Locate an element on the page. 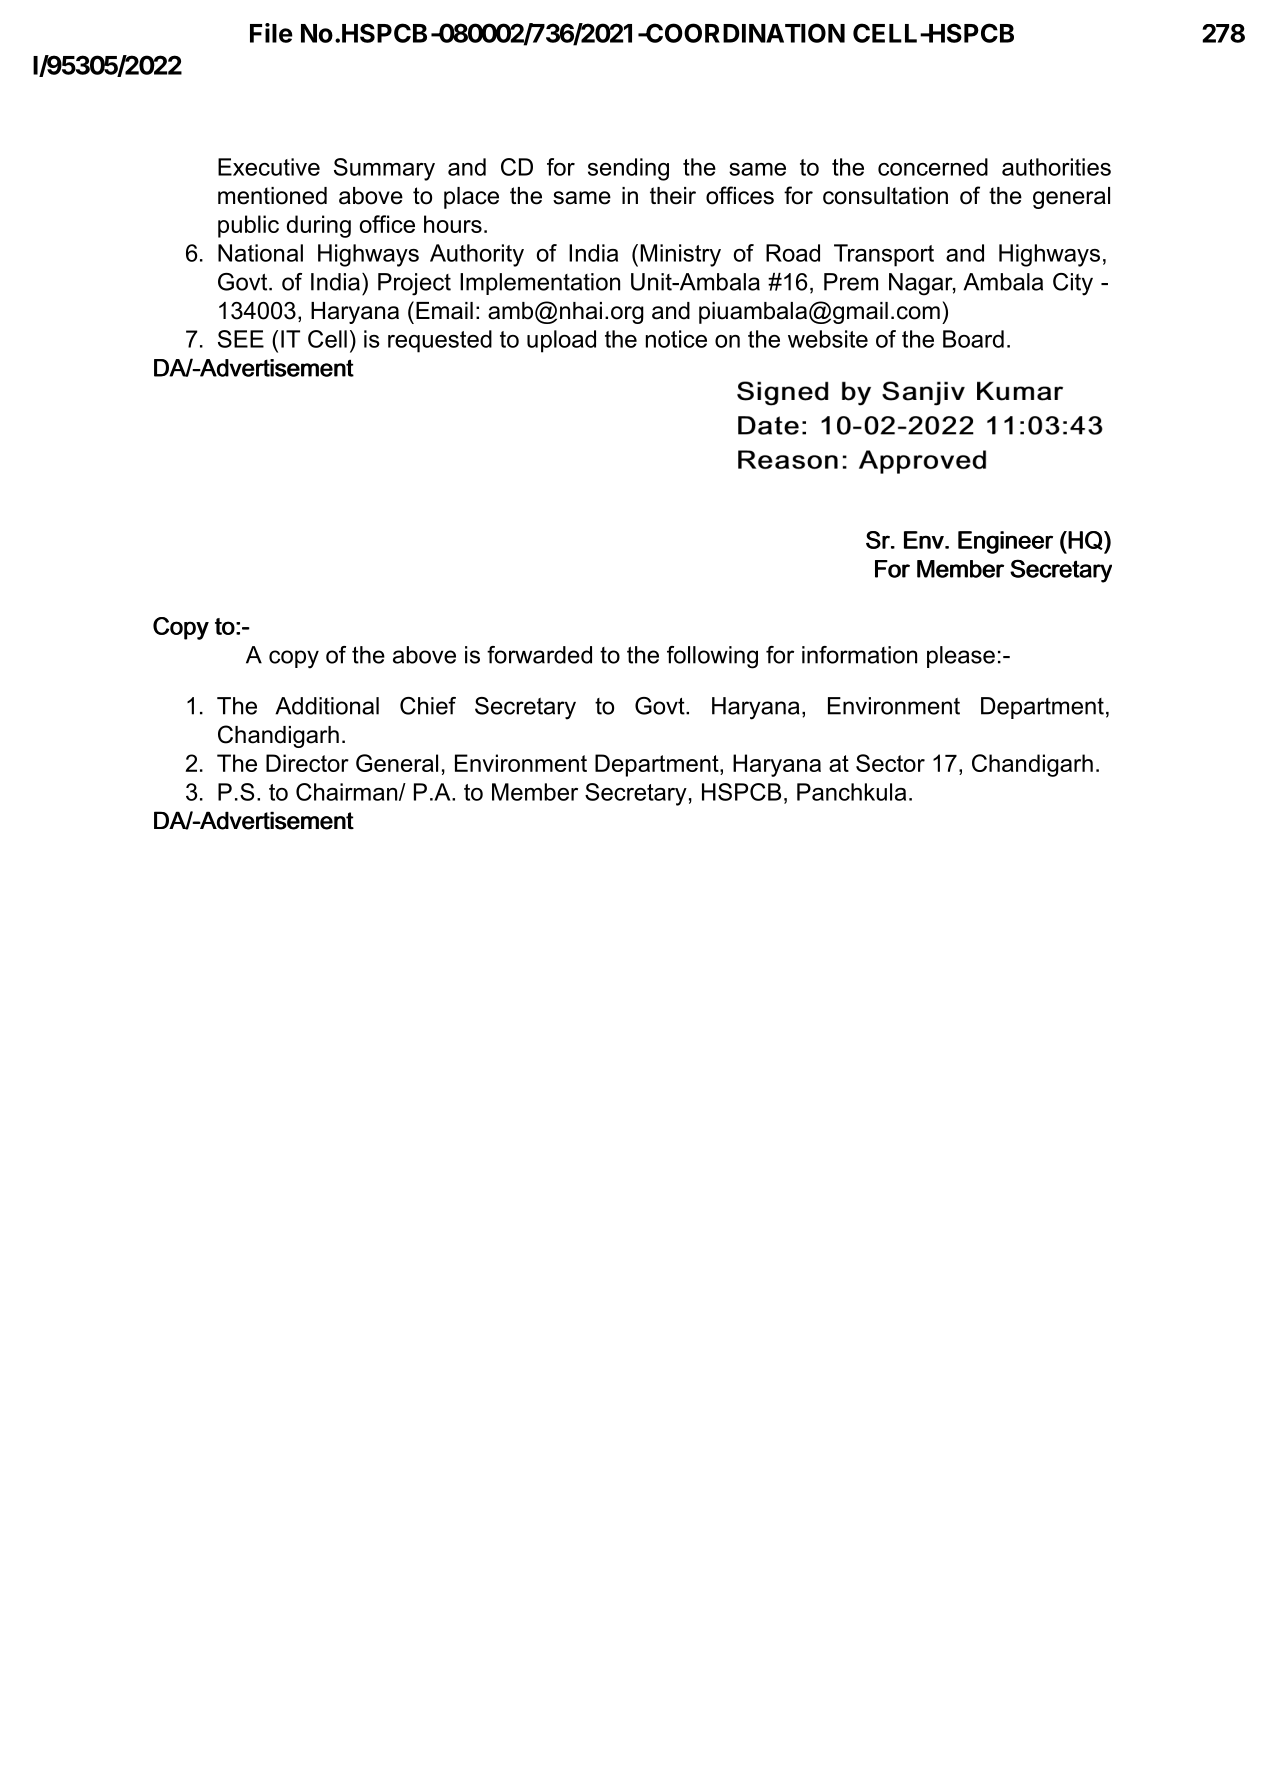  concerned is located at coordinates (933, 167).
